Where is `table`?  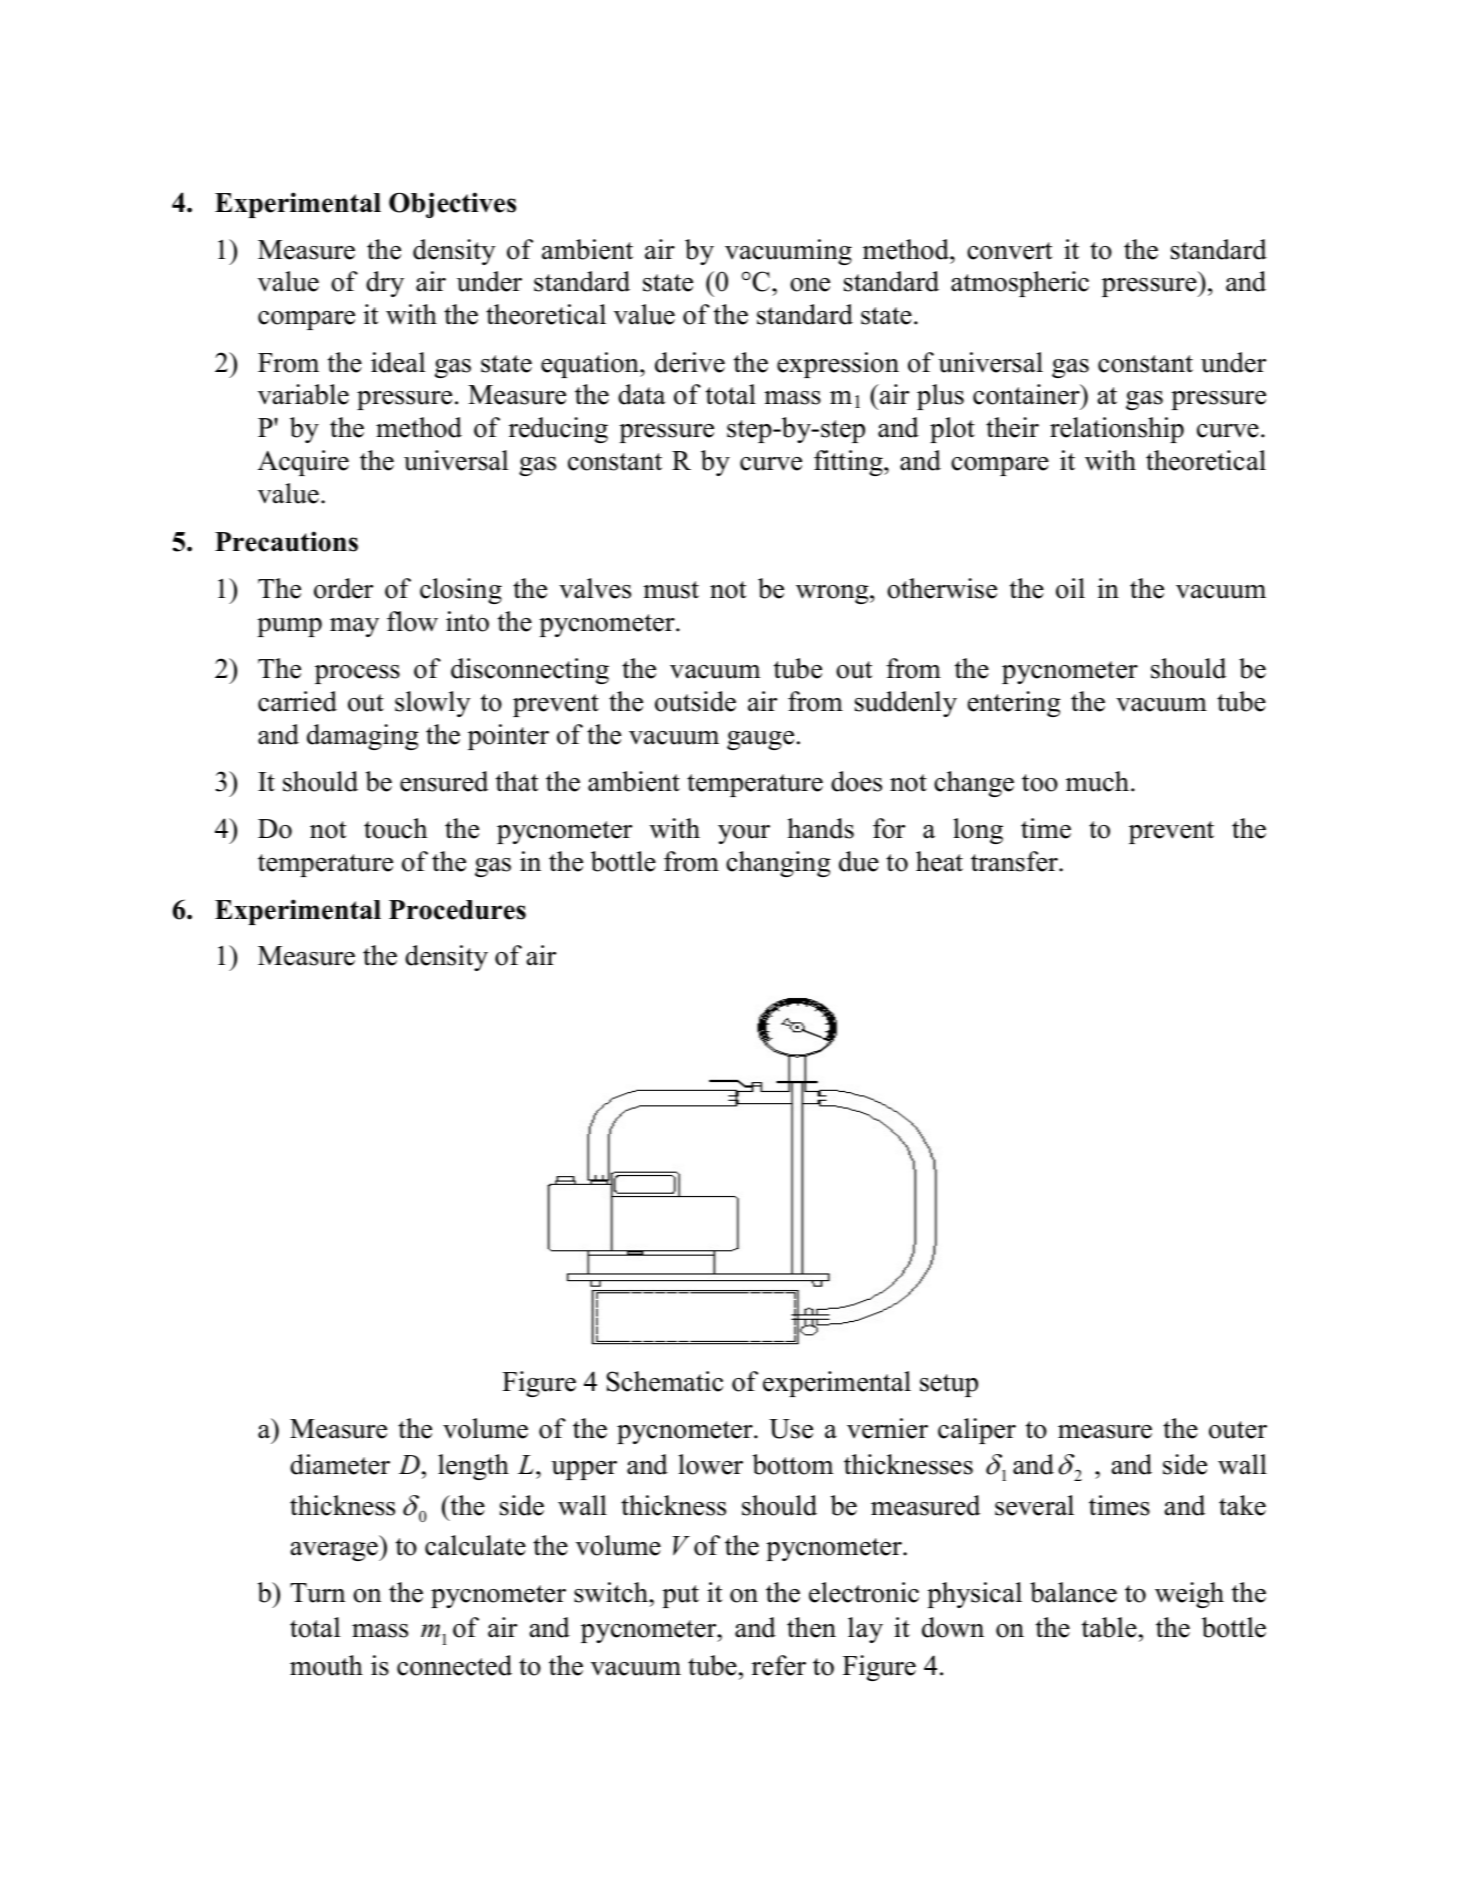 table is located at coordinates (1109, 1627).
